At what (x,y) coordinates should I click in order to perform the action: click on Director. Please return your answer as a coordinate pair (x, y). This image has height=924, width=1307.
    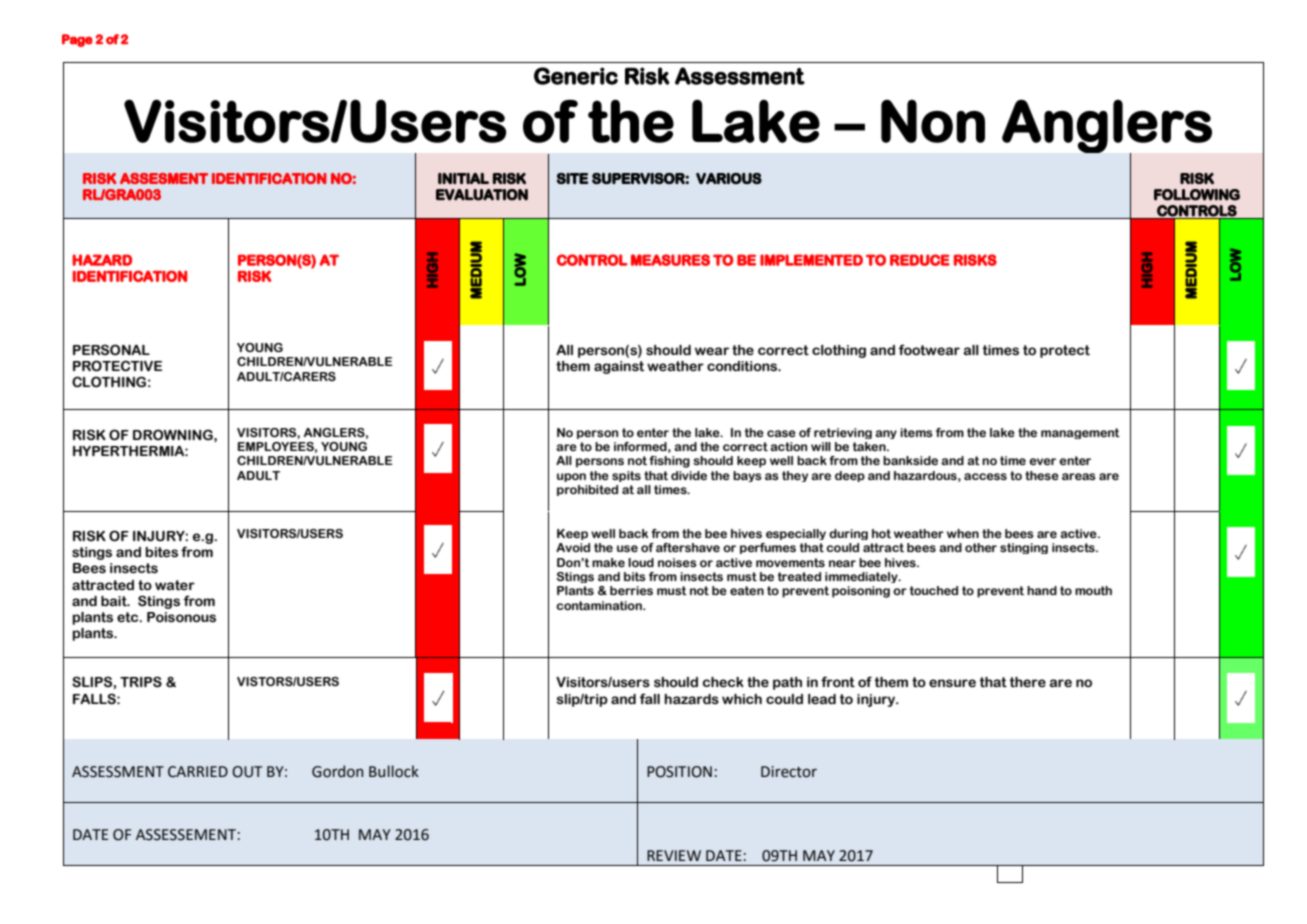
    Looking at the image, I should click on (789, 772).
